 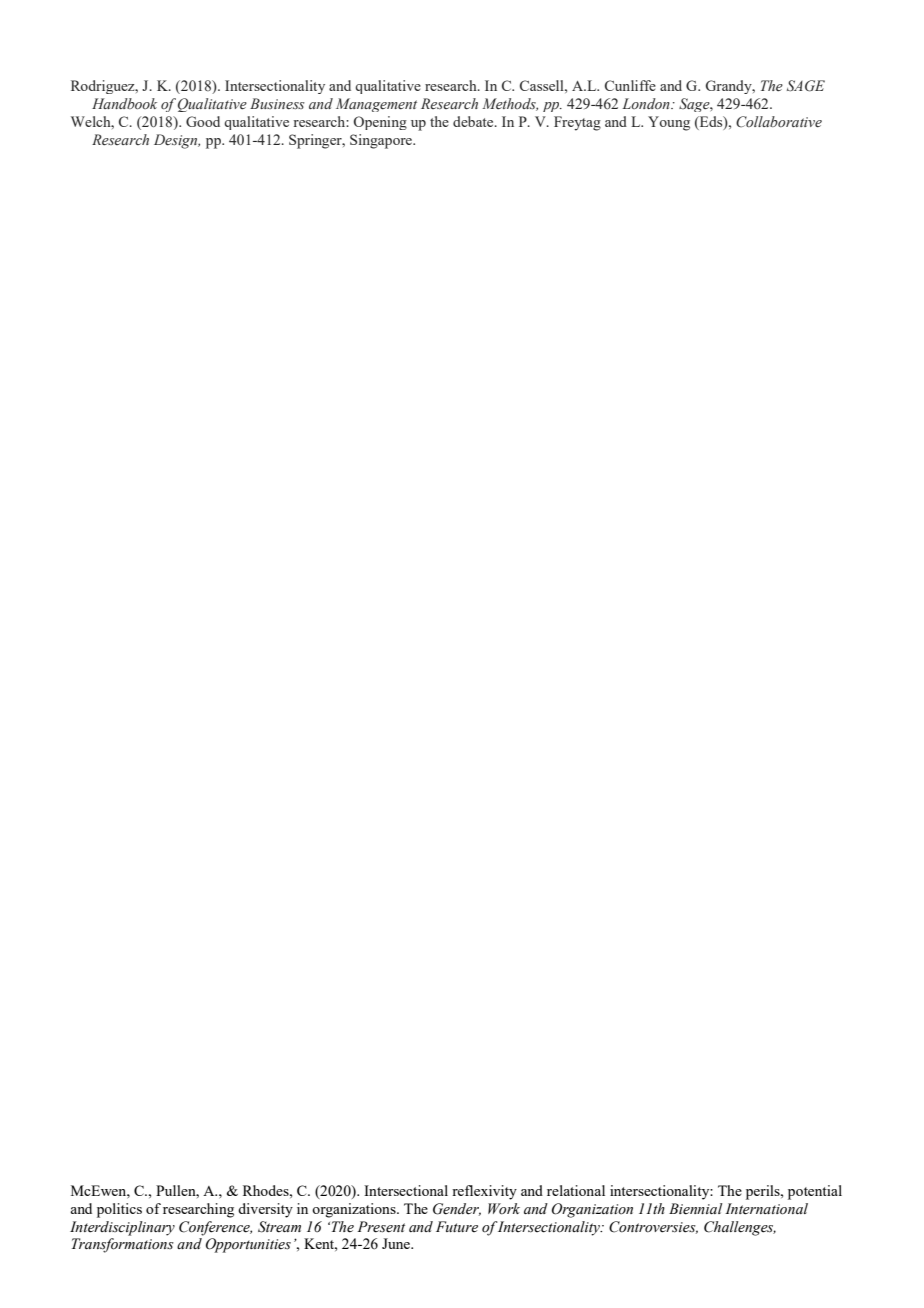 I want to click on Conference, so click(x=215, y=1228).
